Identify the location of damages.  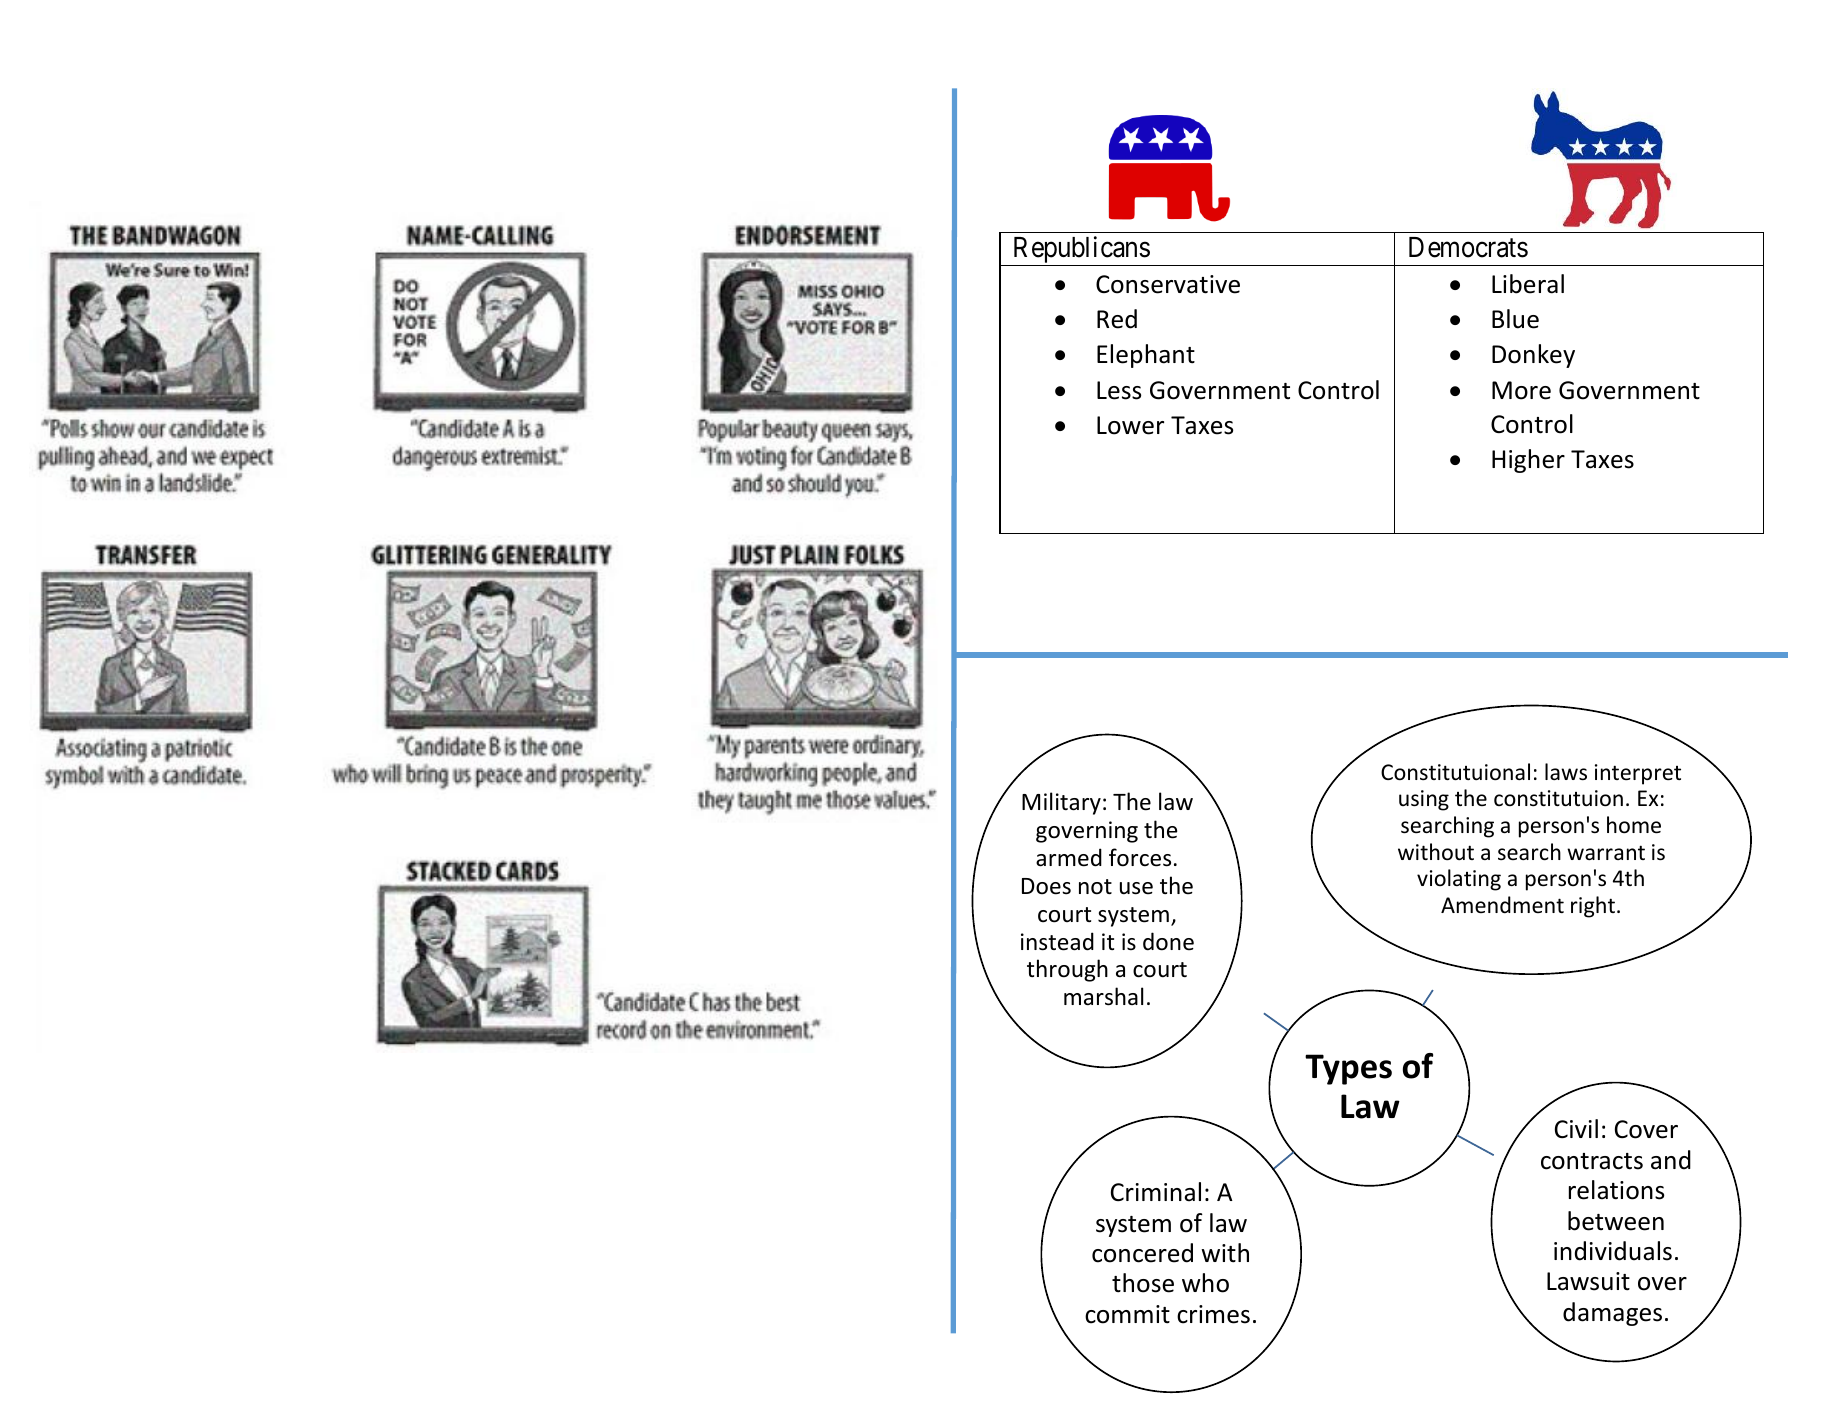
(1612, 1314).
